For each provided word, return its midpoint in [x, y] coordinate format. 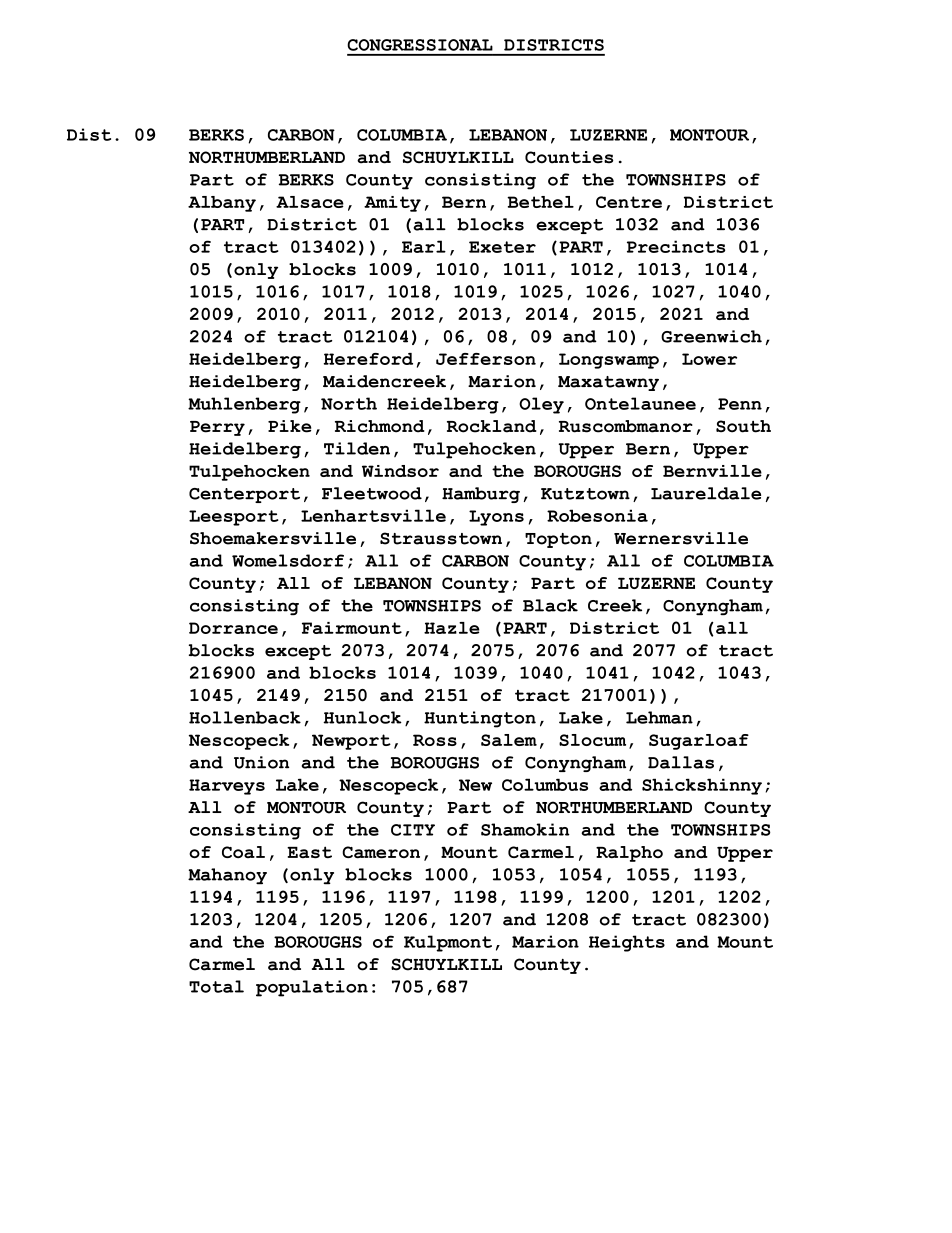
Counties [569, 157]
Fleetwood [372, 493]
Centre [629, 202]
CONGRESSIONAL [420, 45]
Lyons [496, 518]
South [743, 426]
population [312, 988]
